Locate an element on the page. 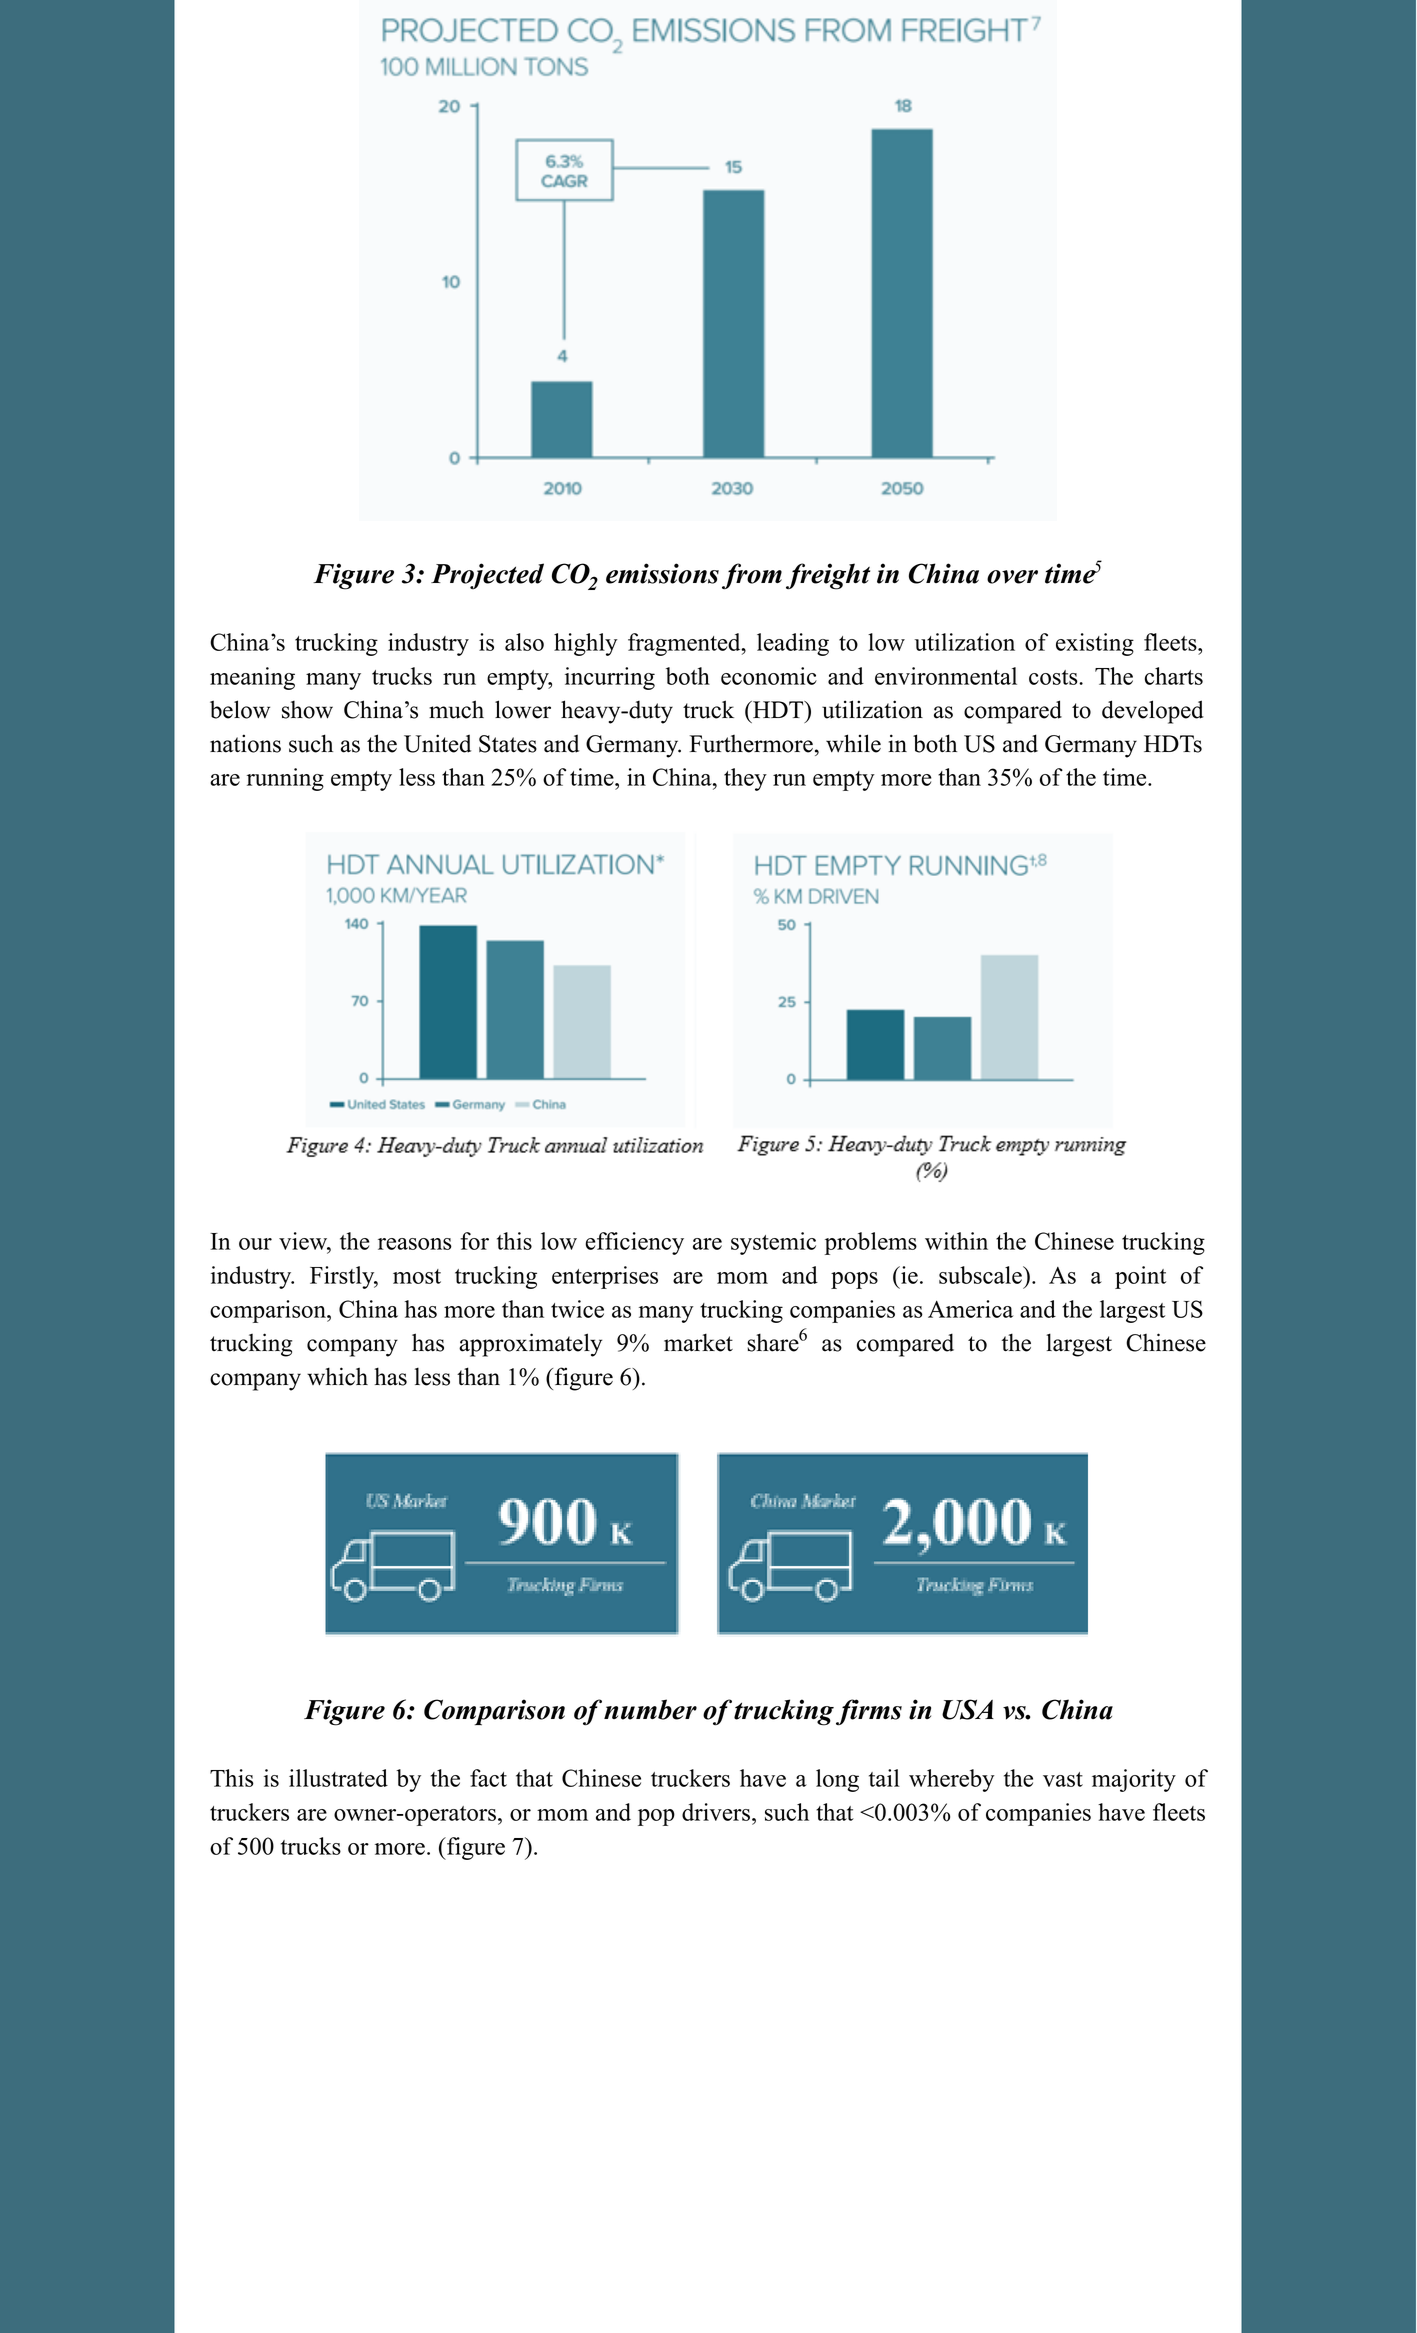 The width and height of the document is (1417, 2333). existing is located at coordinates (1095, 644).
